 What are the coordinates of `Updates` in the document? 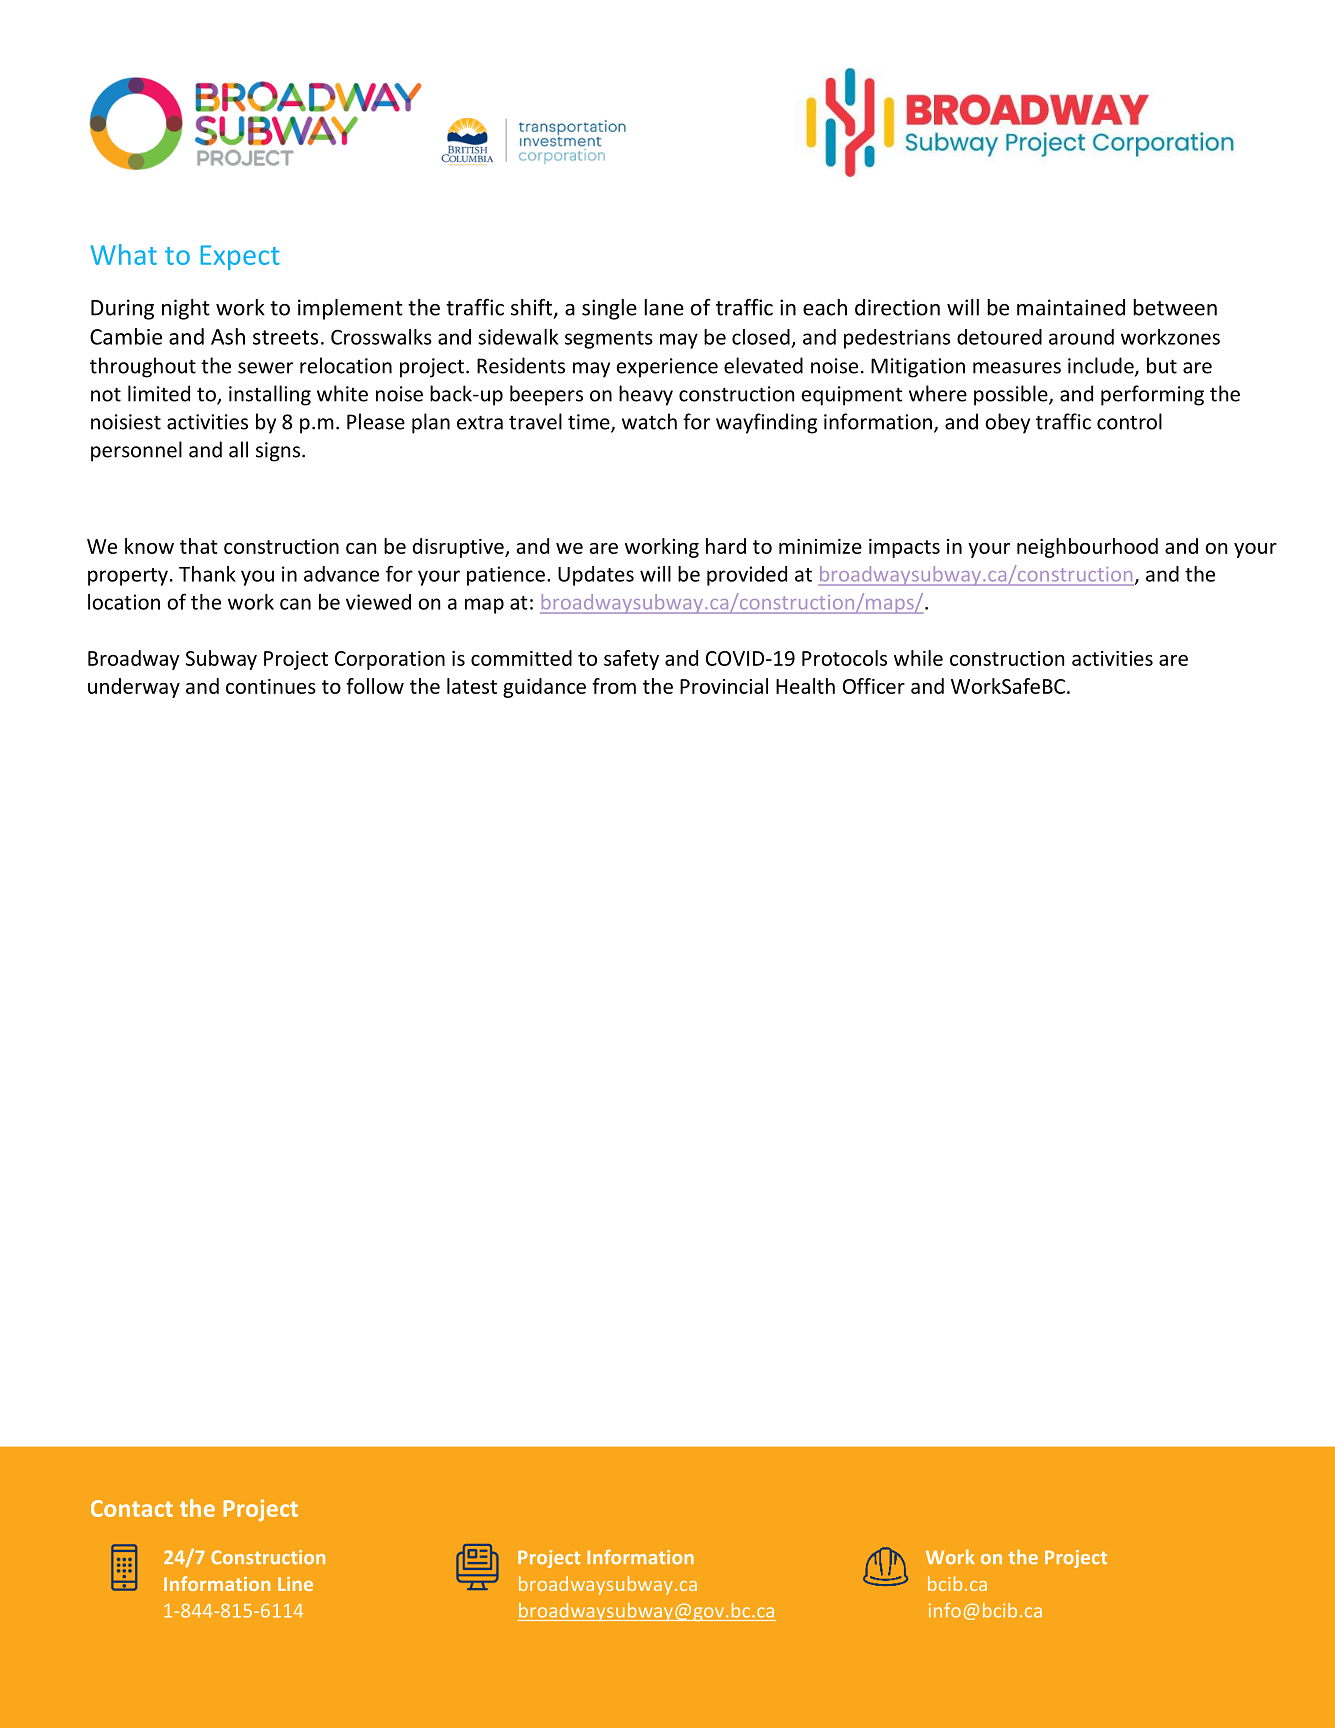 It's located at (596, 576).
